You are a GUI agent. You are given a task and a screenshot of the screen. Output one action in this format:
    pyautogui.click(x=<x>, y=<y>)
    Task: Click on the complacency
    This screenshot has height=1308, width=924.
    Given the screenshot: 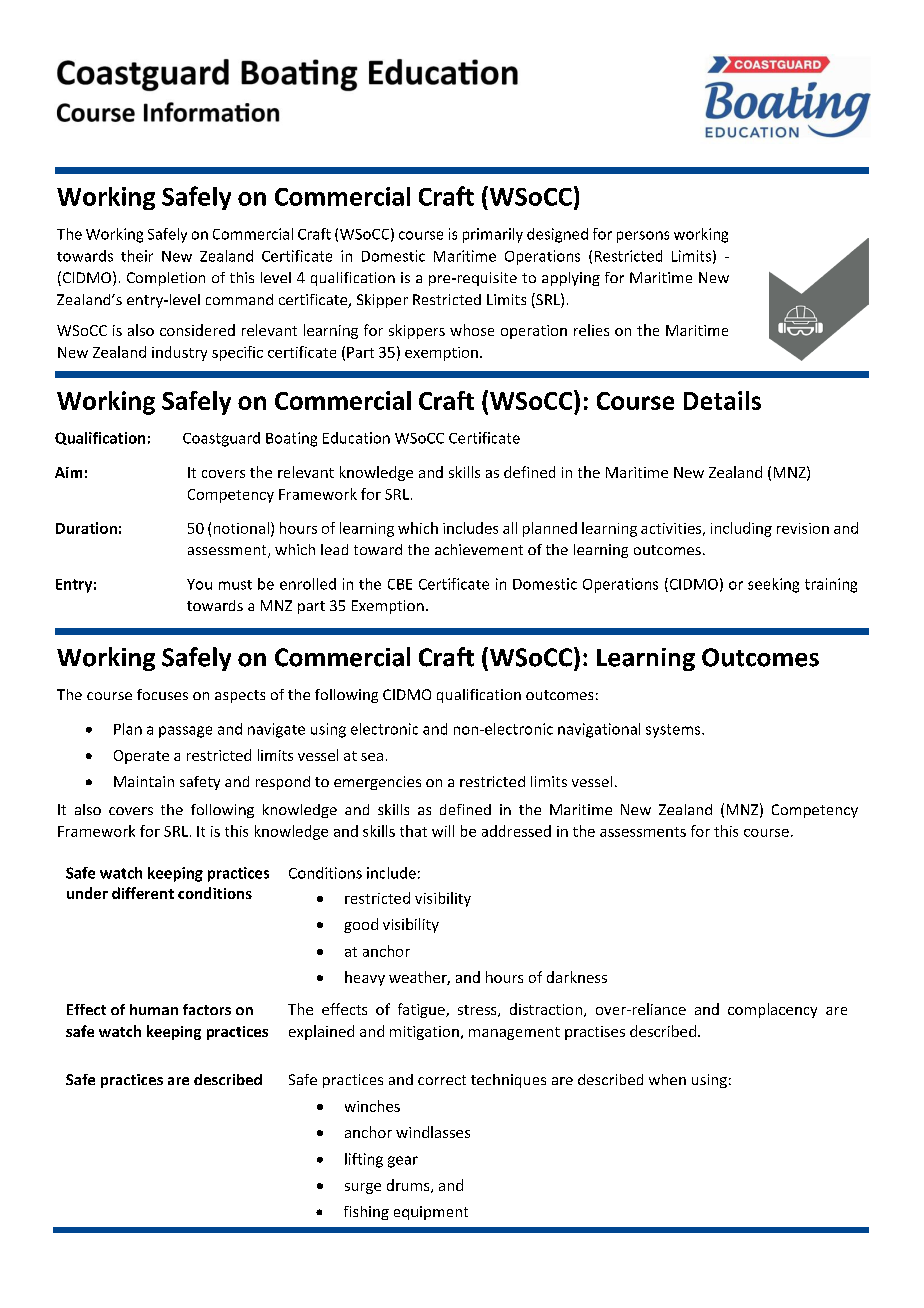 What is the action you would take?
    pyautogui.click(x=772, y=1010)
